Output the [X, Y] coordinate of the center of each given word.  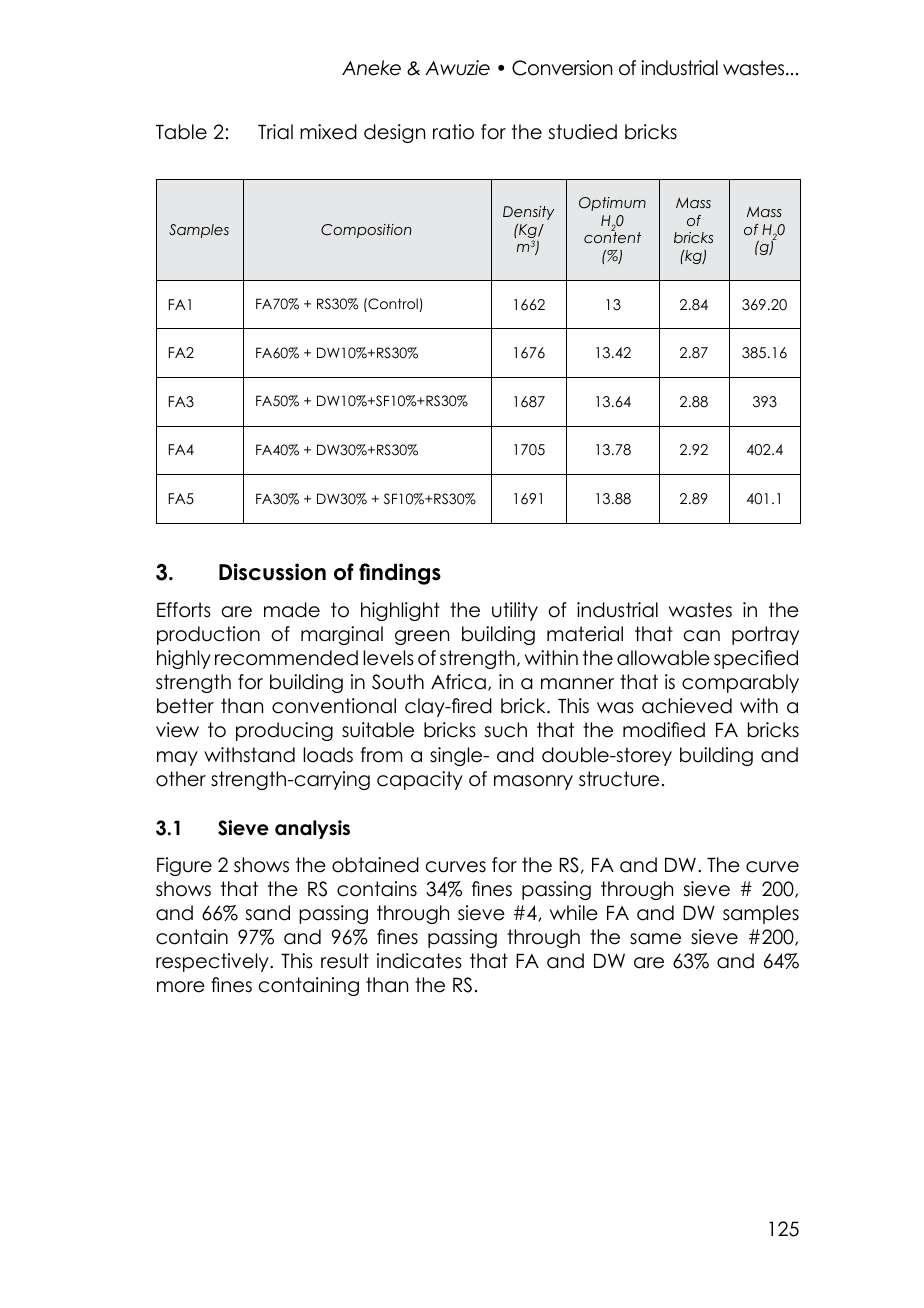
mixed [328, 132]
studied [582, 132]
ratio [453, 132]
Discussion [272, 572]
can [702, 636]
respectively [213, 962]
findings [400, 574]
